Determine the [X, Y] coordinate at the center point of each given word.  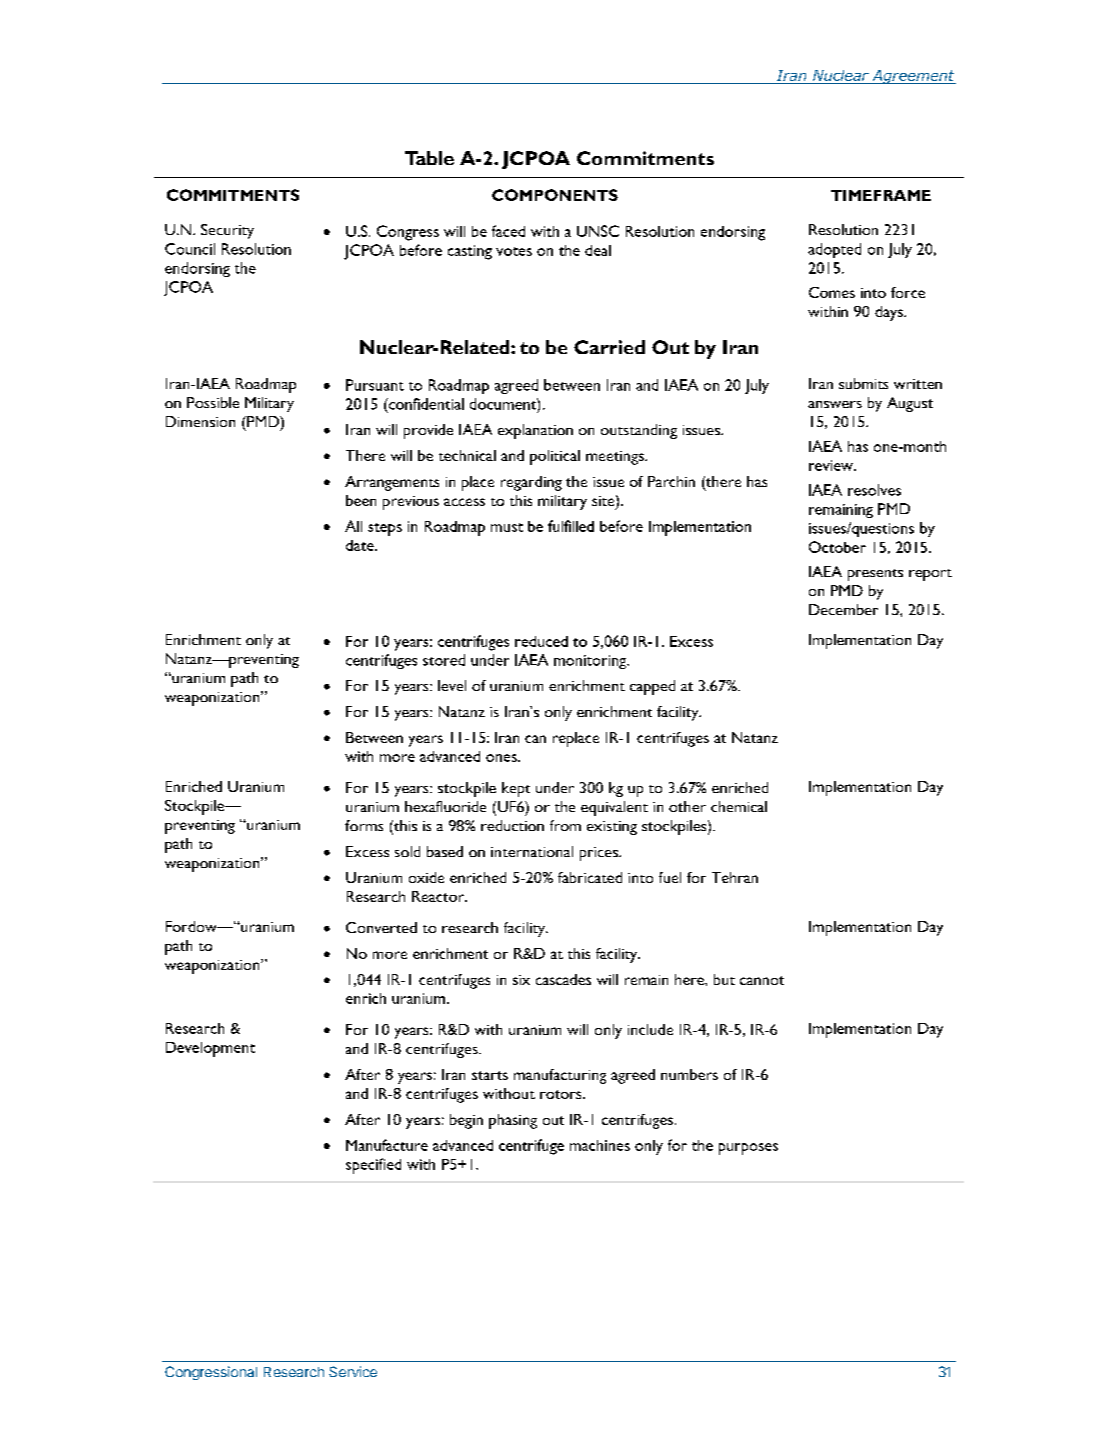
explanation [535, 431]
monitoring [591, 662]
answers [835, 404]
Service [353, 1371]
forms [364, 825]
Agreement [913, 77]
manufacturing [560, 1076]
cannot [762, 980]
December [843, 609]
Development [210, 1049]
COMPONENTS [555, 195]
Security [227, 231]
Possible [213, 402]
